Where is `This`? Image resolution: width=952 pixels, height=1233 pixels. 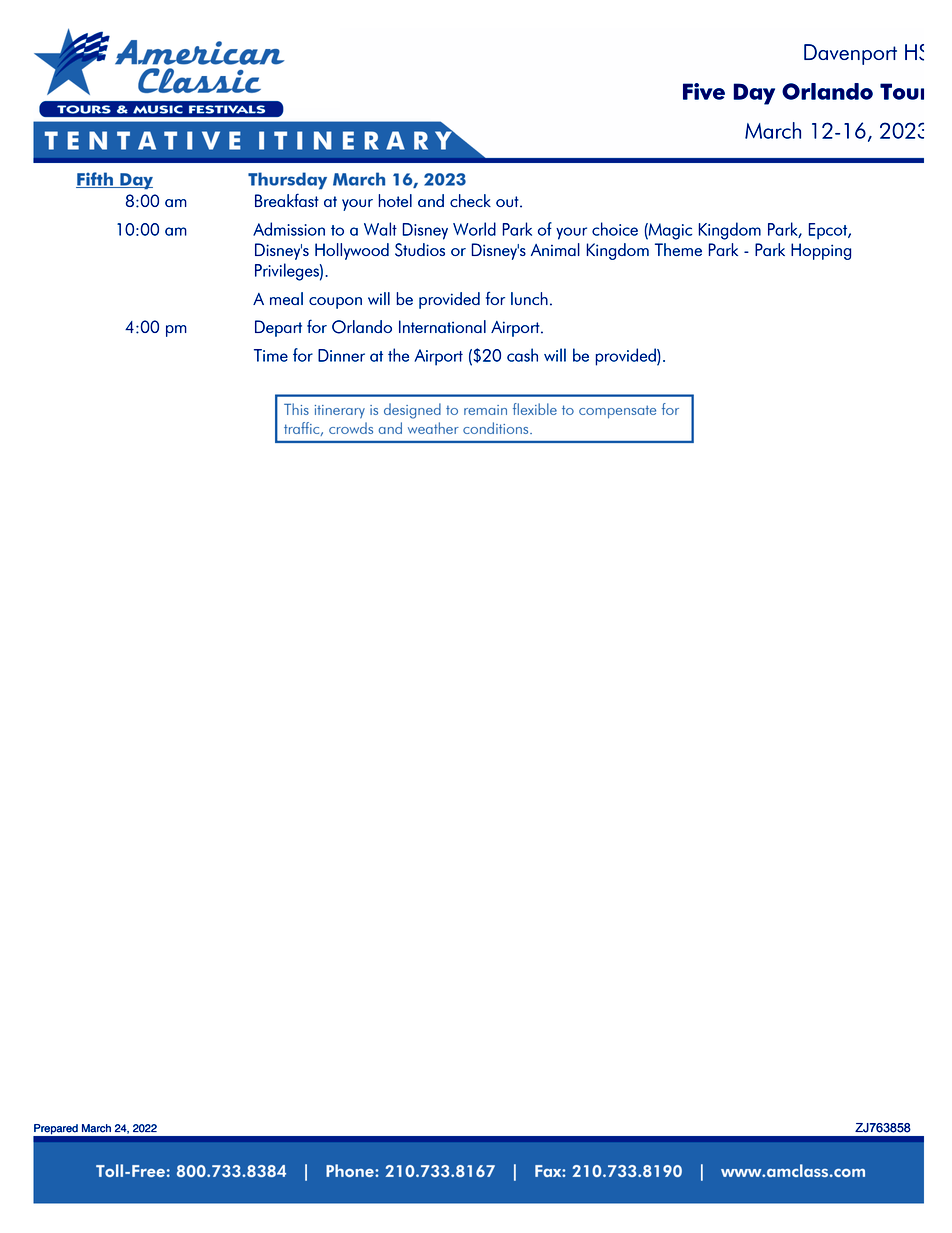 This is located at coordinates (296, 409).
